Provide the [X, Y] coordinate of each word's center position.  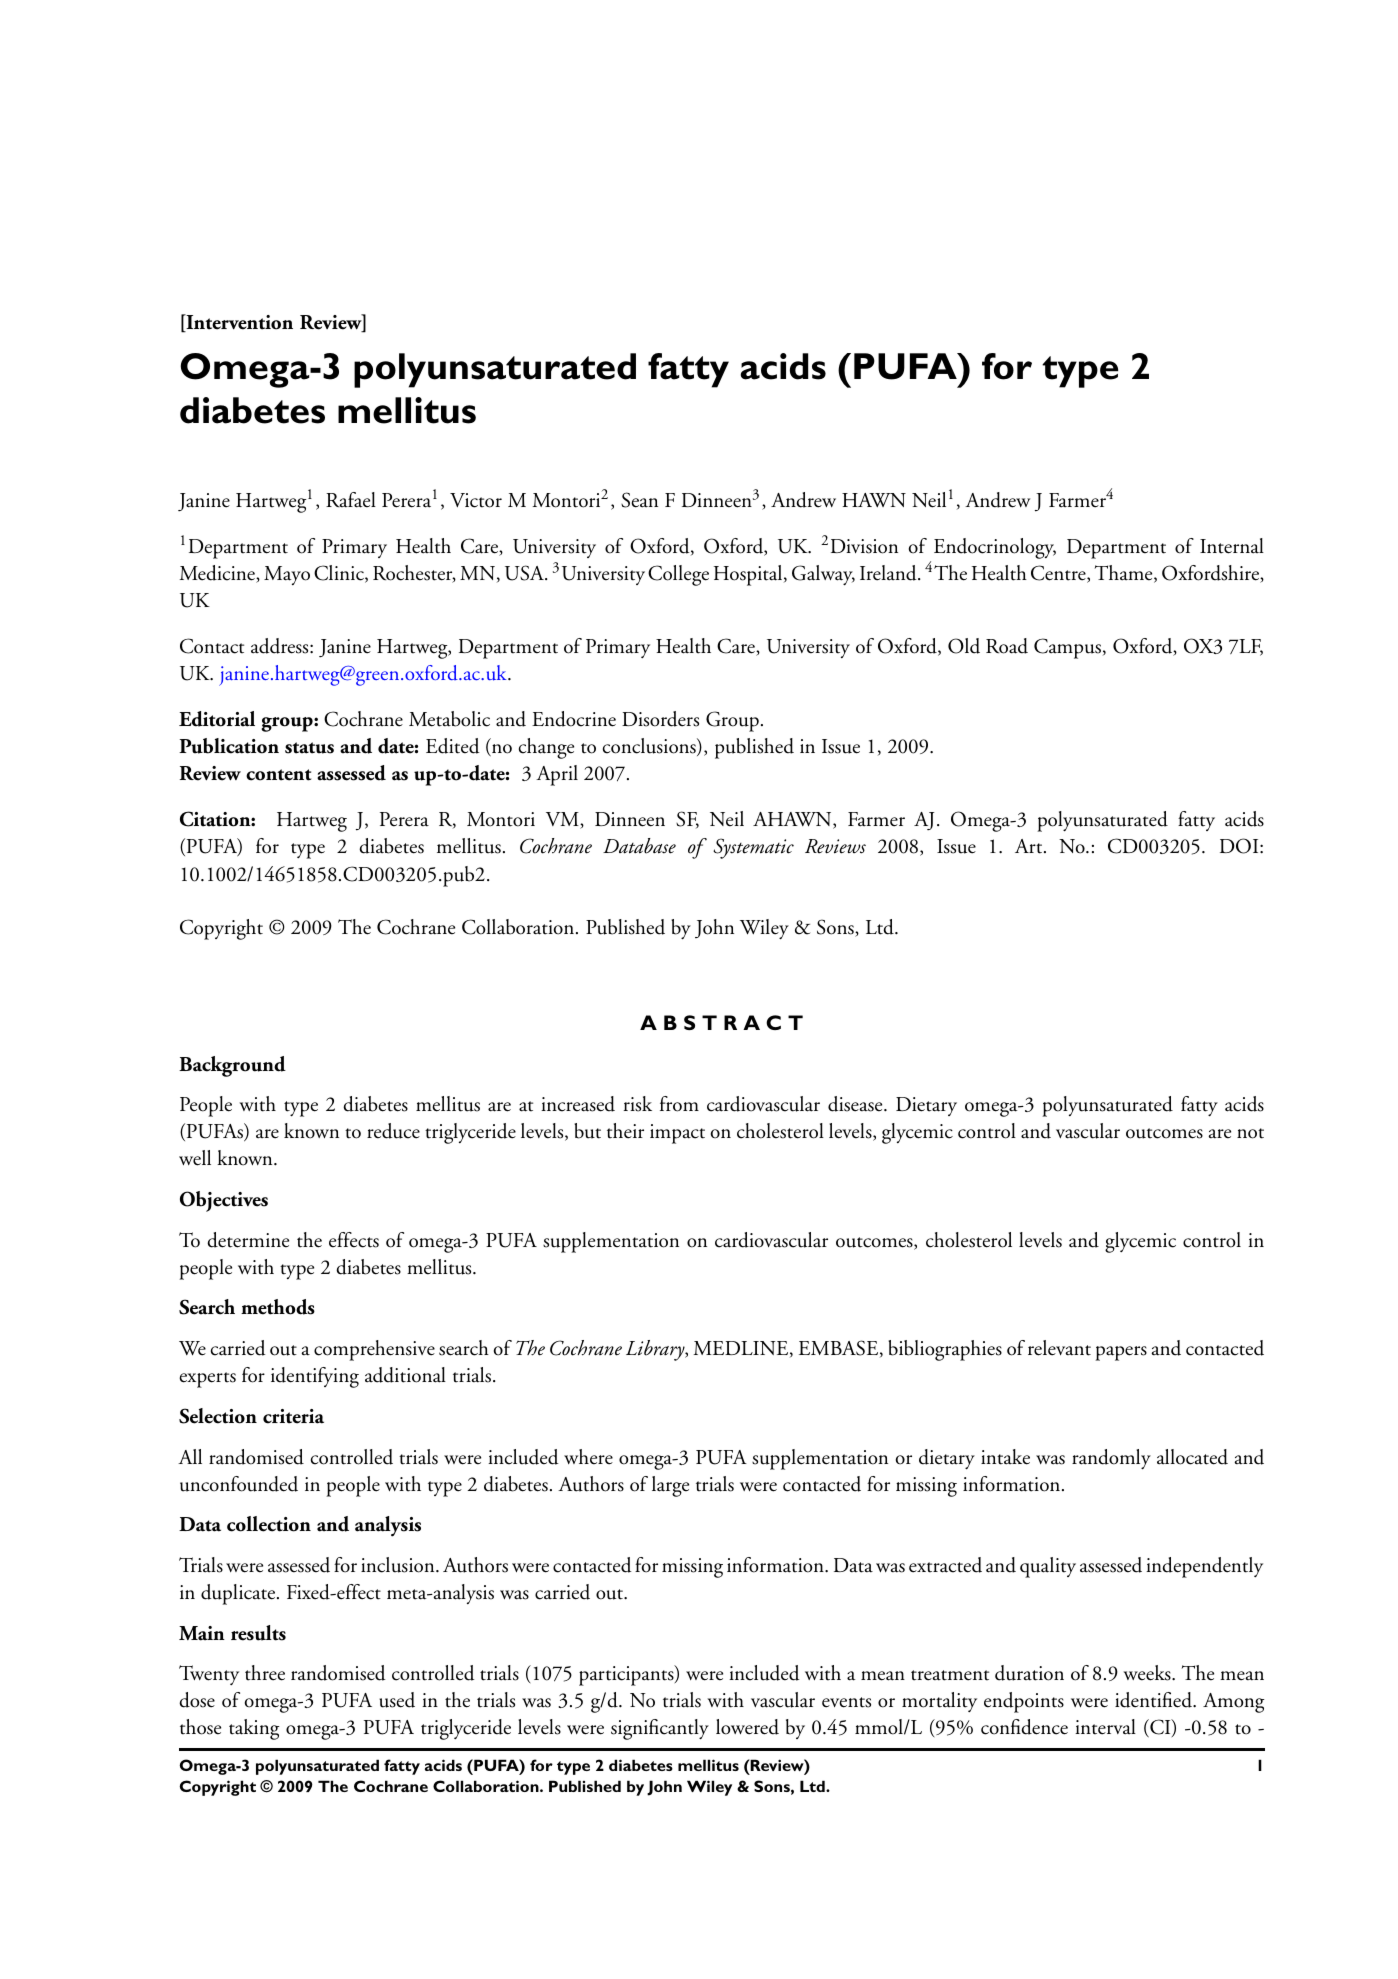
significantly [660, 1729]
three [265, 1673]
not [1250, 1133]
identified [1154, 1700]
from [679, 1104]
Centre [1059, 574]
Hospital [749, 575]
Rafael [351, 500]
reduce [393, 1131]
